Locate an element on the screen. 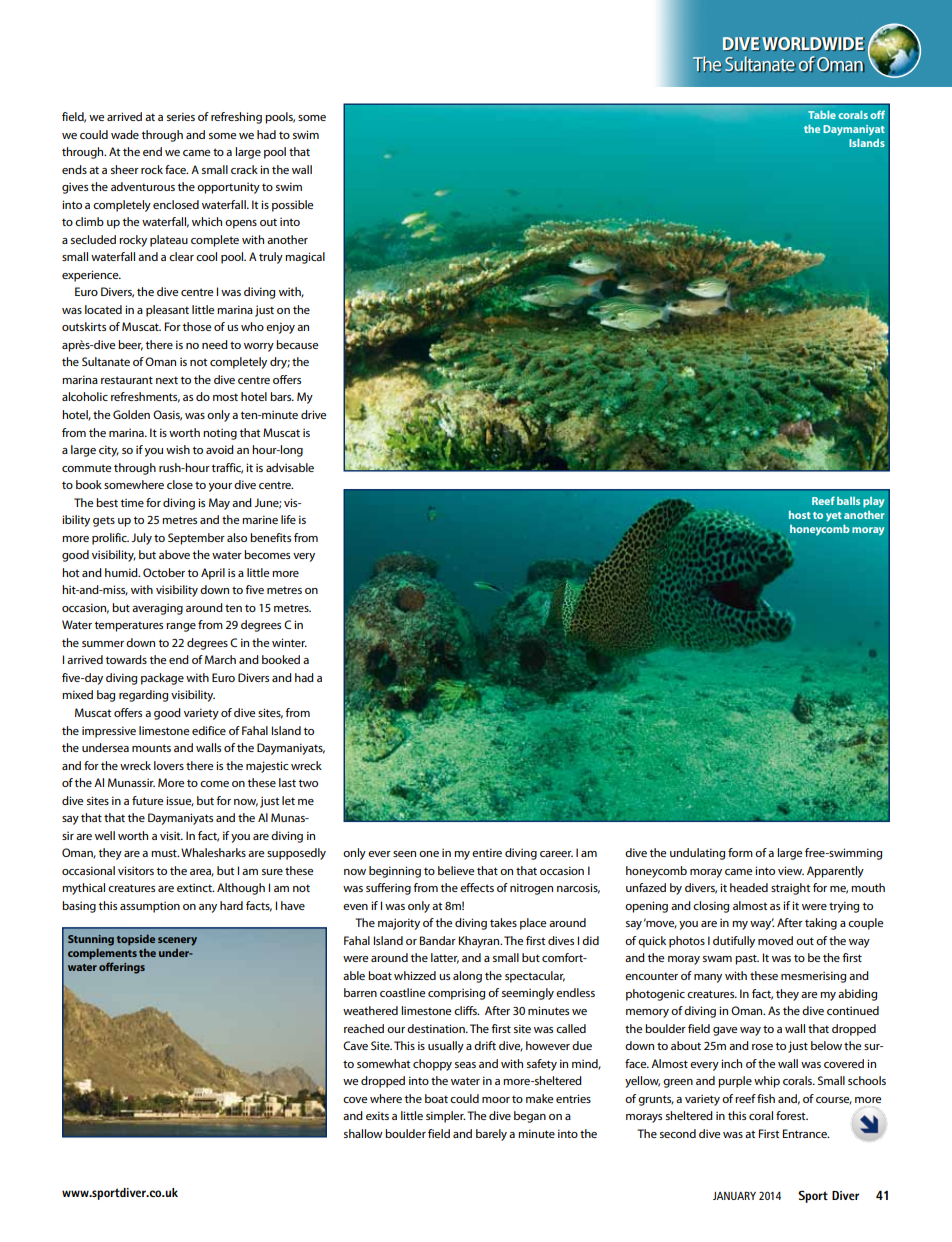  winter is located at coordinates (289, 642).
